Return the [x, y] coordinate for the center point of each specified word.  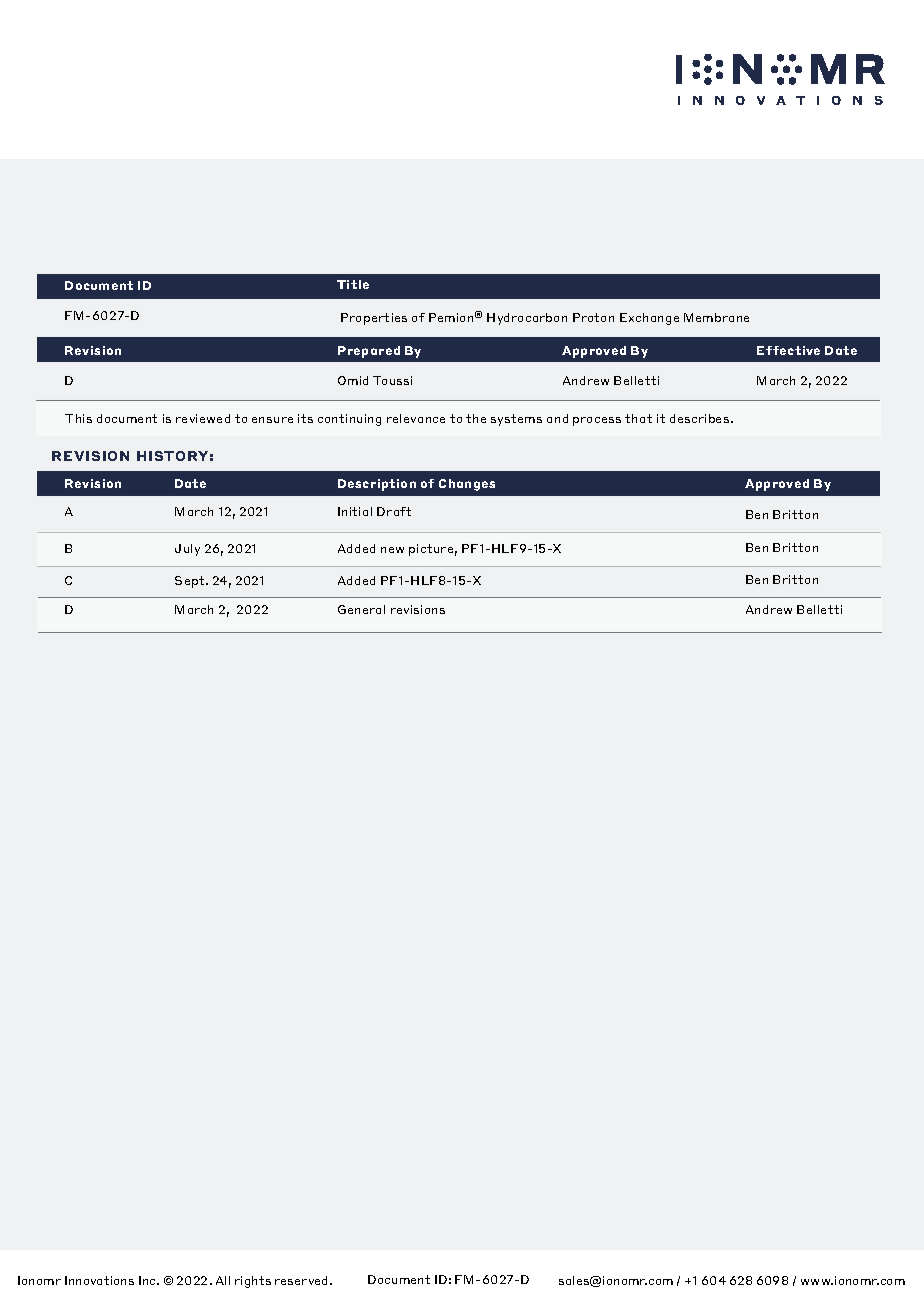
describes [701, 418]
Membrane [716, 317]
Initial [355, 511]
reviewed [203, 418]
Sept [191, 582]
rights [253, 1282]
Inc [148, 1280]
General [361, 609]
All [223, 1280]
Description [377, 485]
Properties [374, 319]
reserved [303, 1280]
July [187, 550]
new [392, 550]
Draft [394, 511]
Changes [467, 485]
